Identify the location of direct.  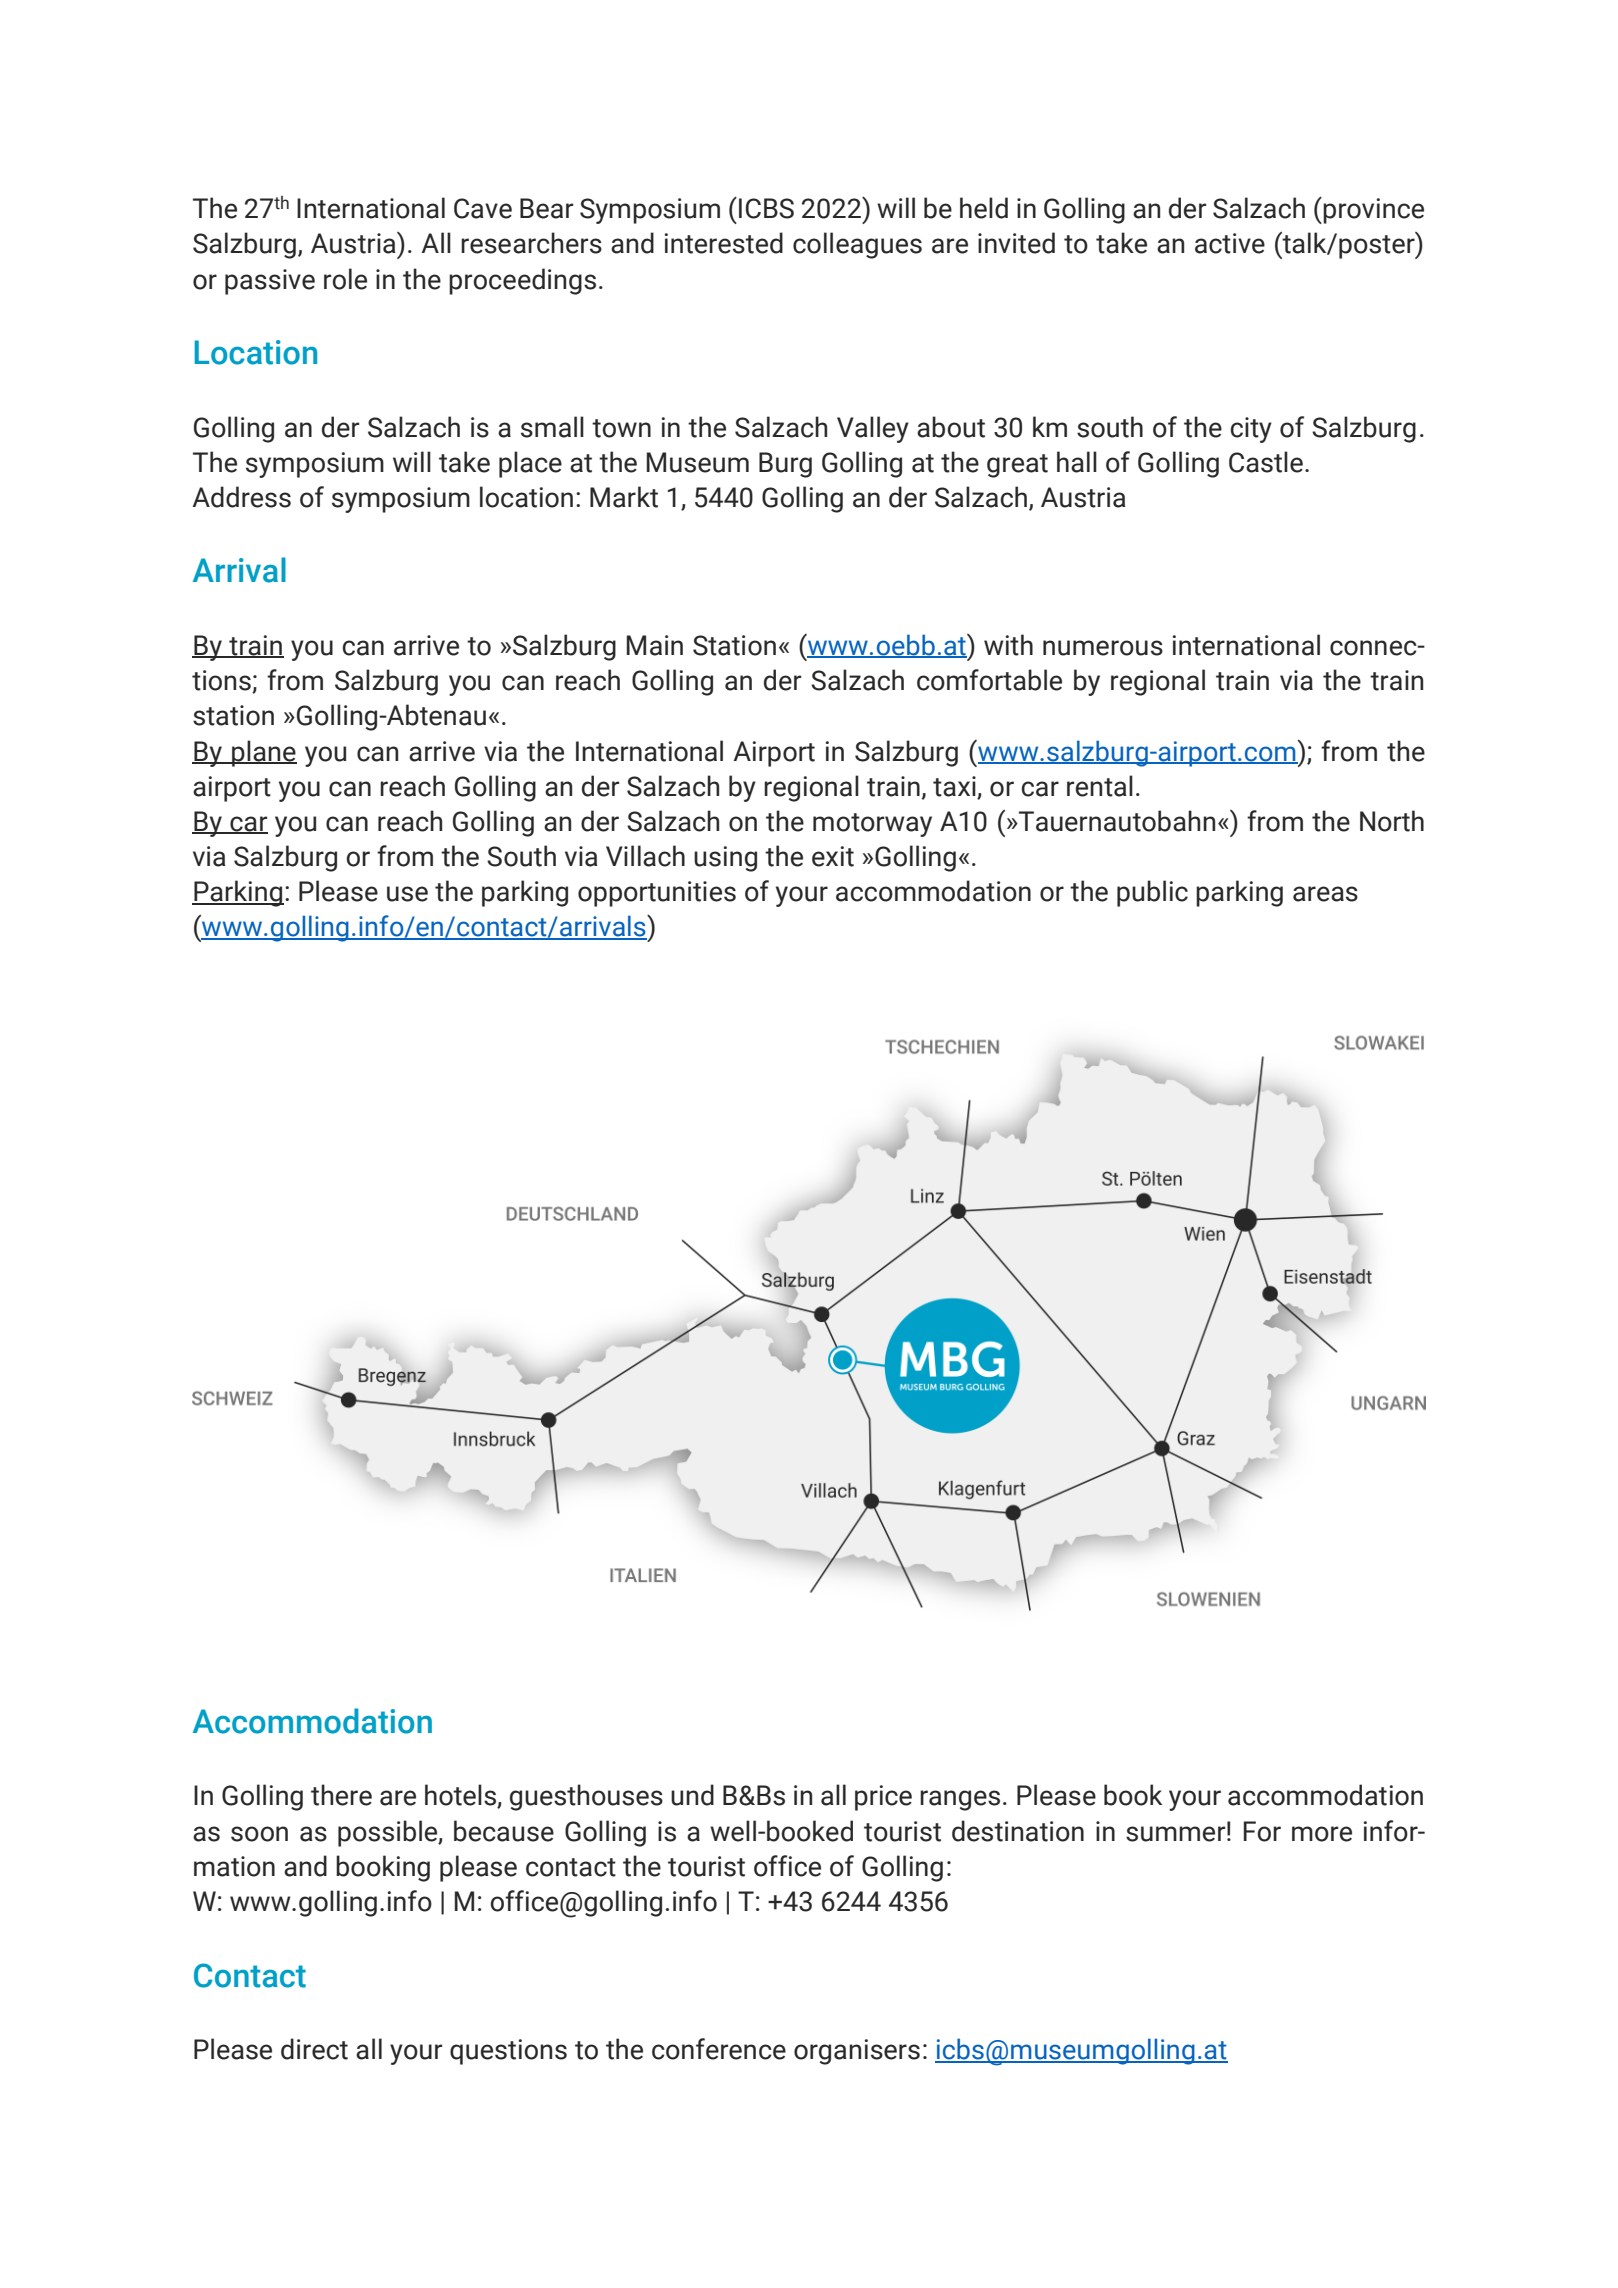
(314, 2049).
